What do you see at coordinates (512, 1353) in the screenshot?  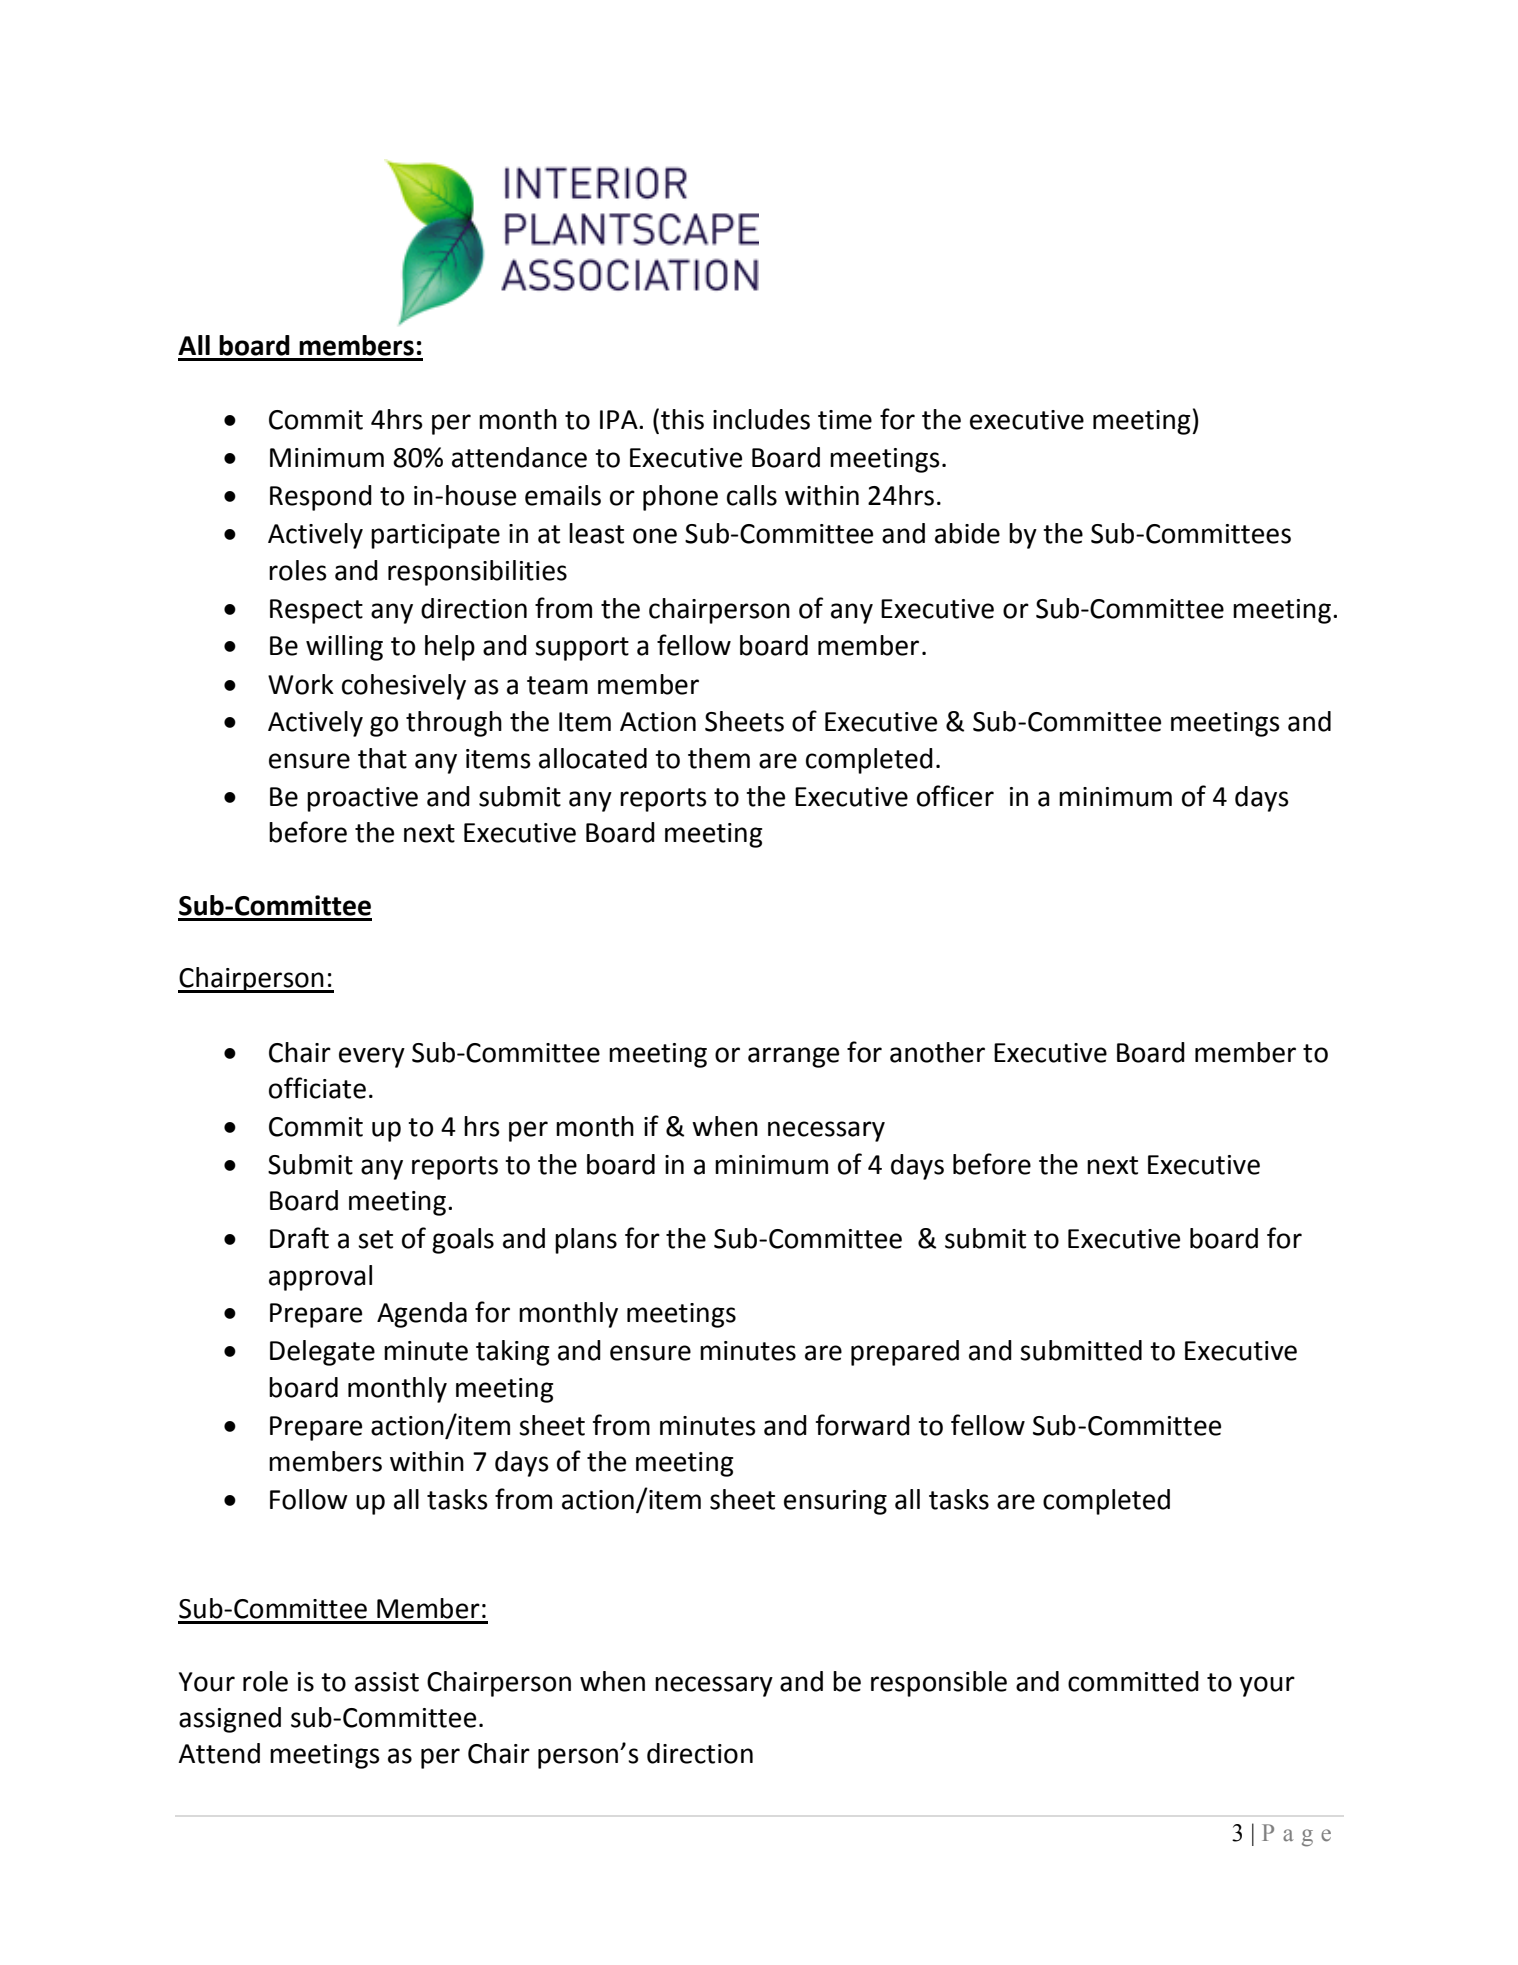 I see `taking` at bounding box center [512, 1353].
